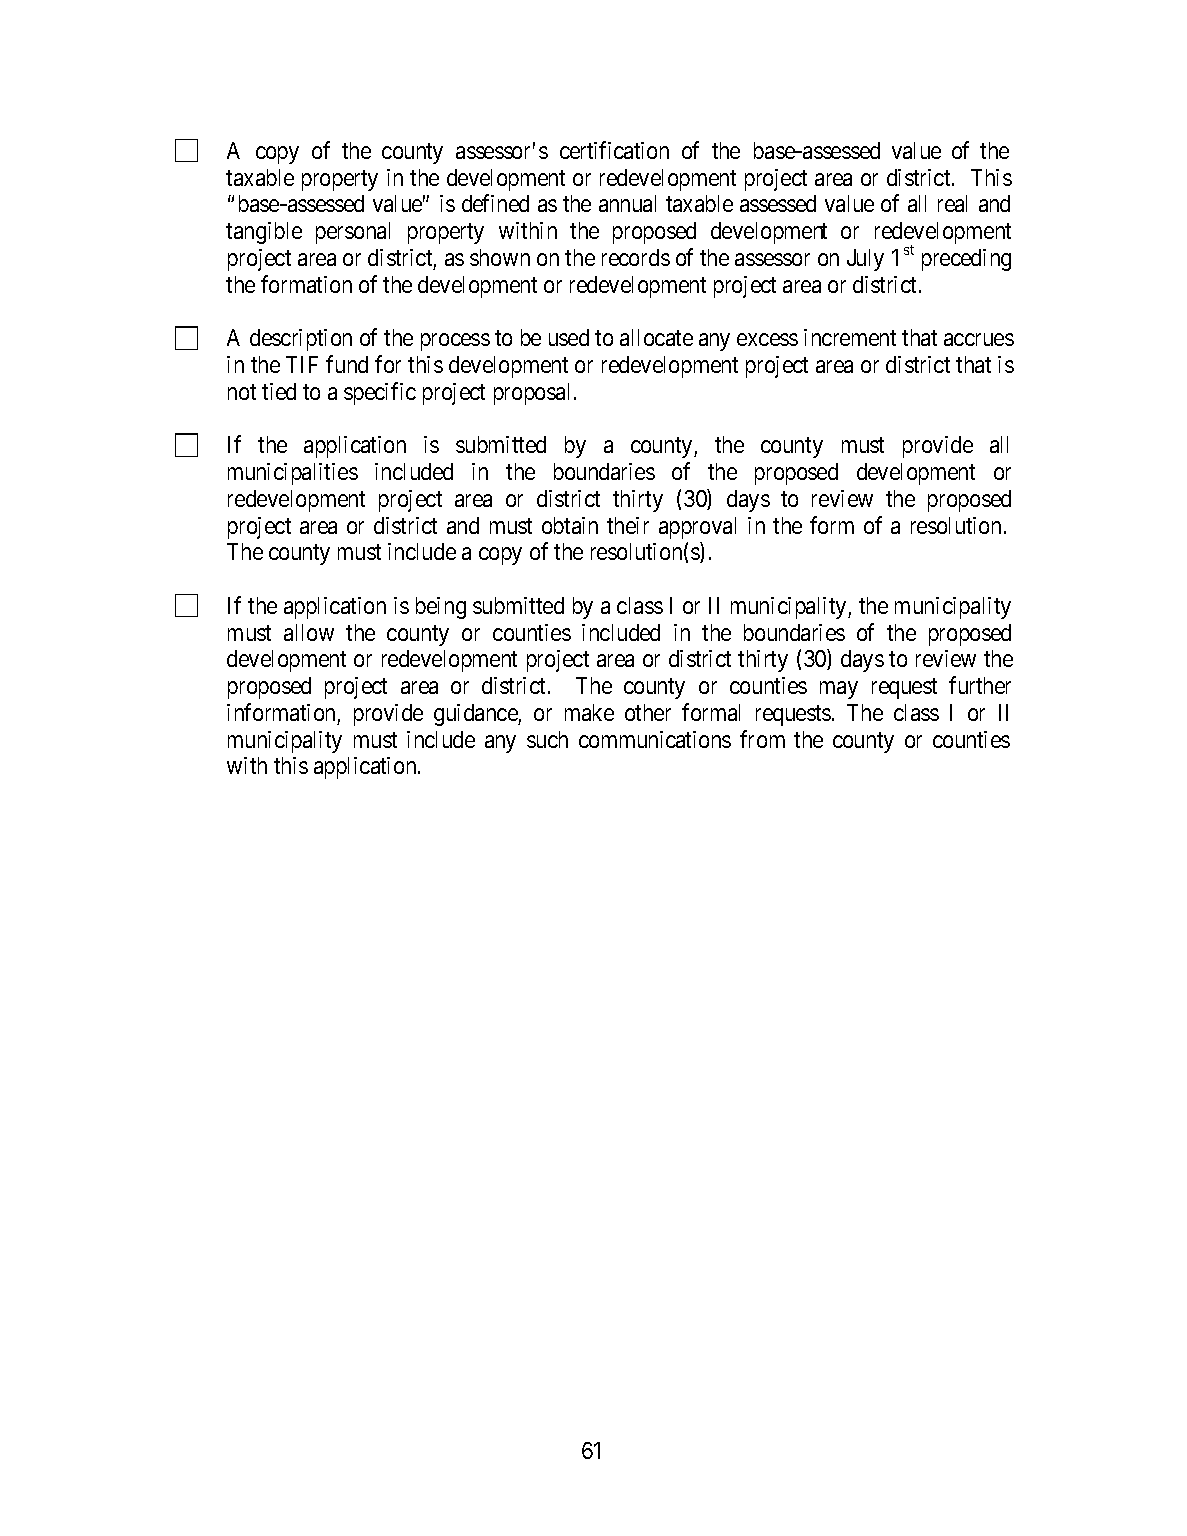  I want to click on increment, so click(850, 337).
